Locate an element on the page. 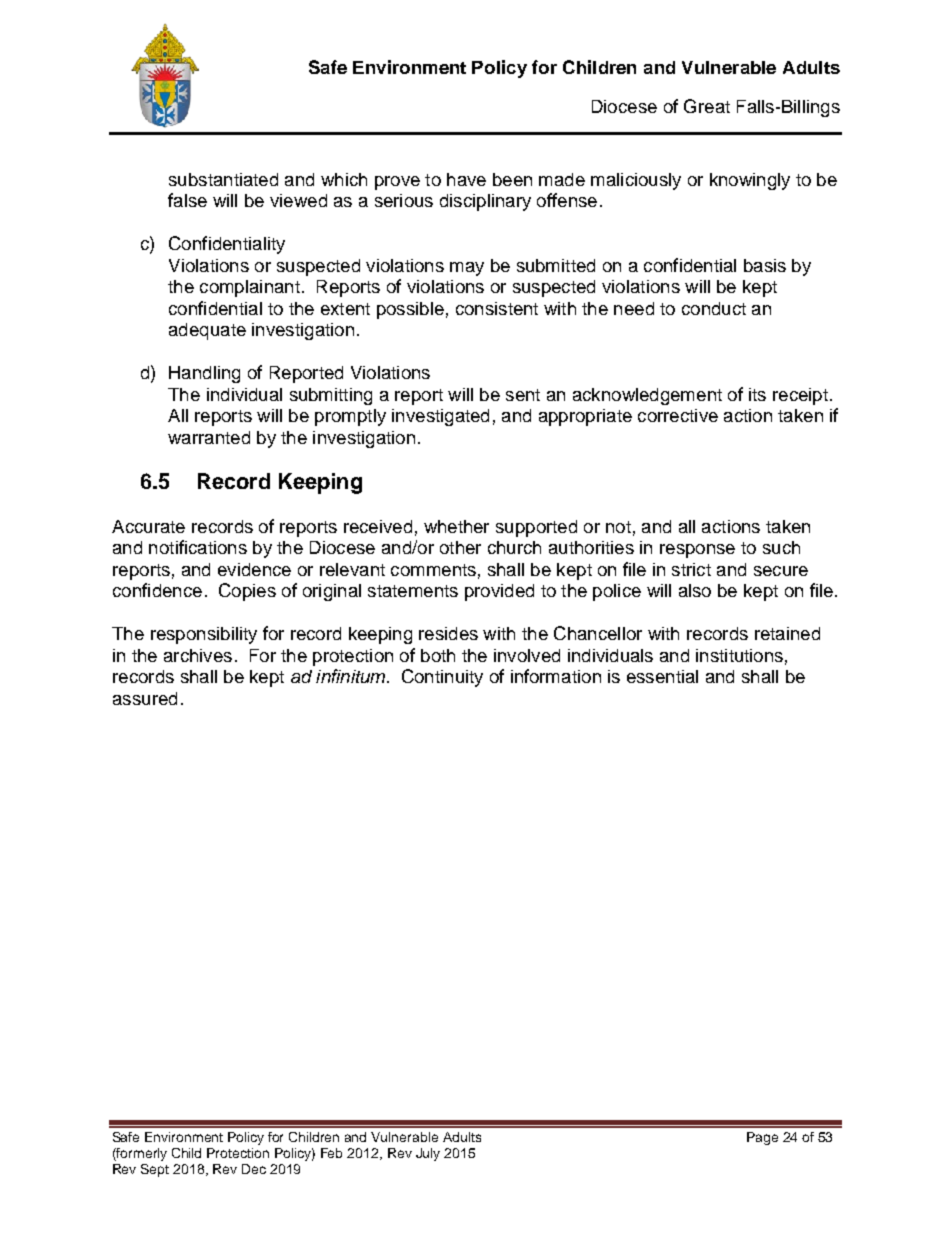 The height and width of the image is (1233, 952). information is located at coordinates (556, 676).
